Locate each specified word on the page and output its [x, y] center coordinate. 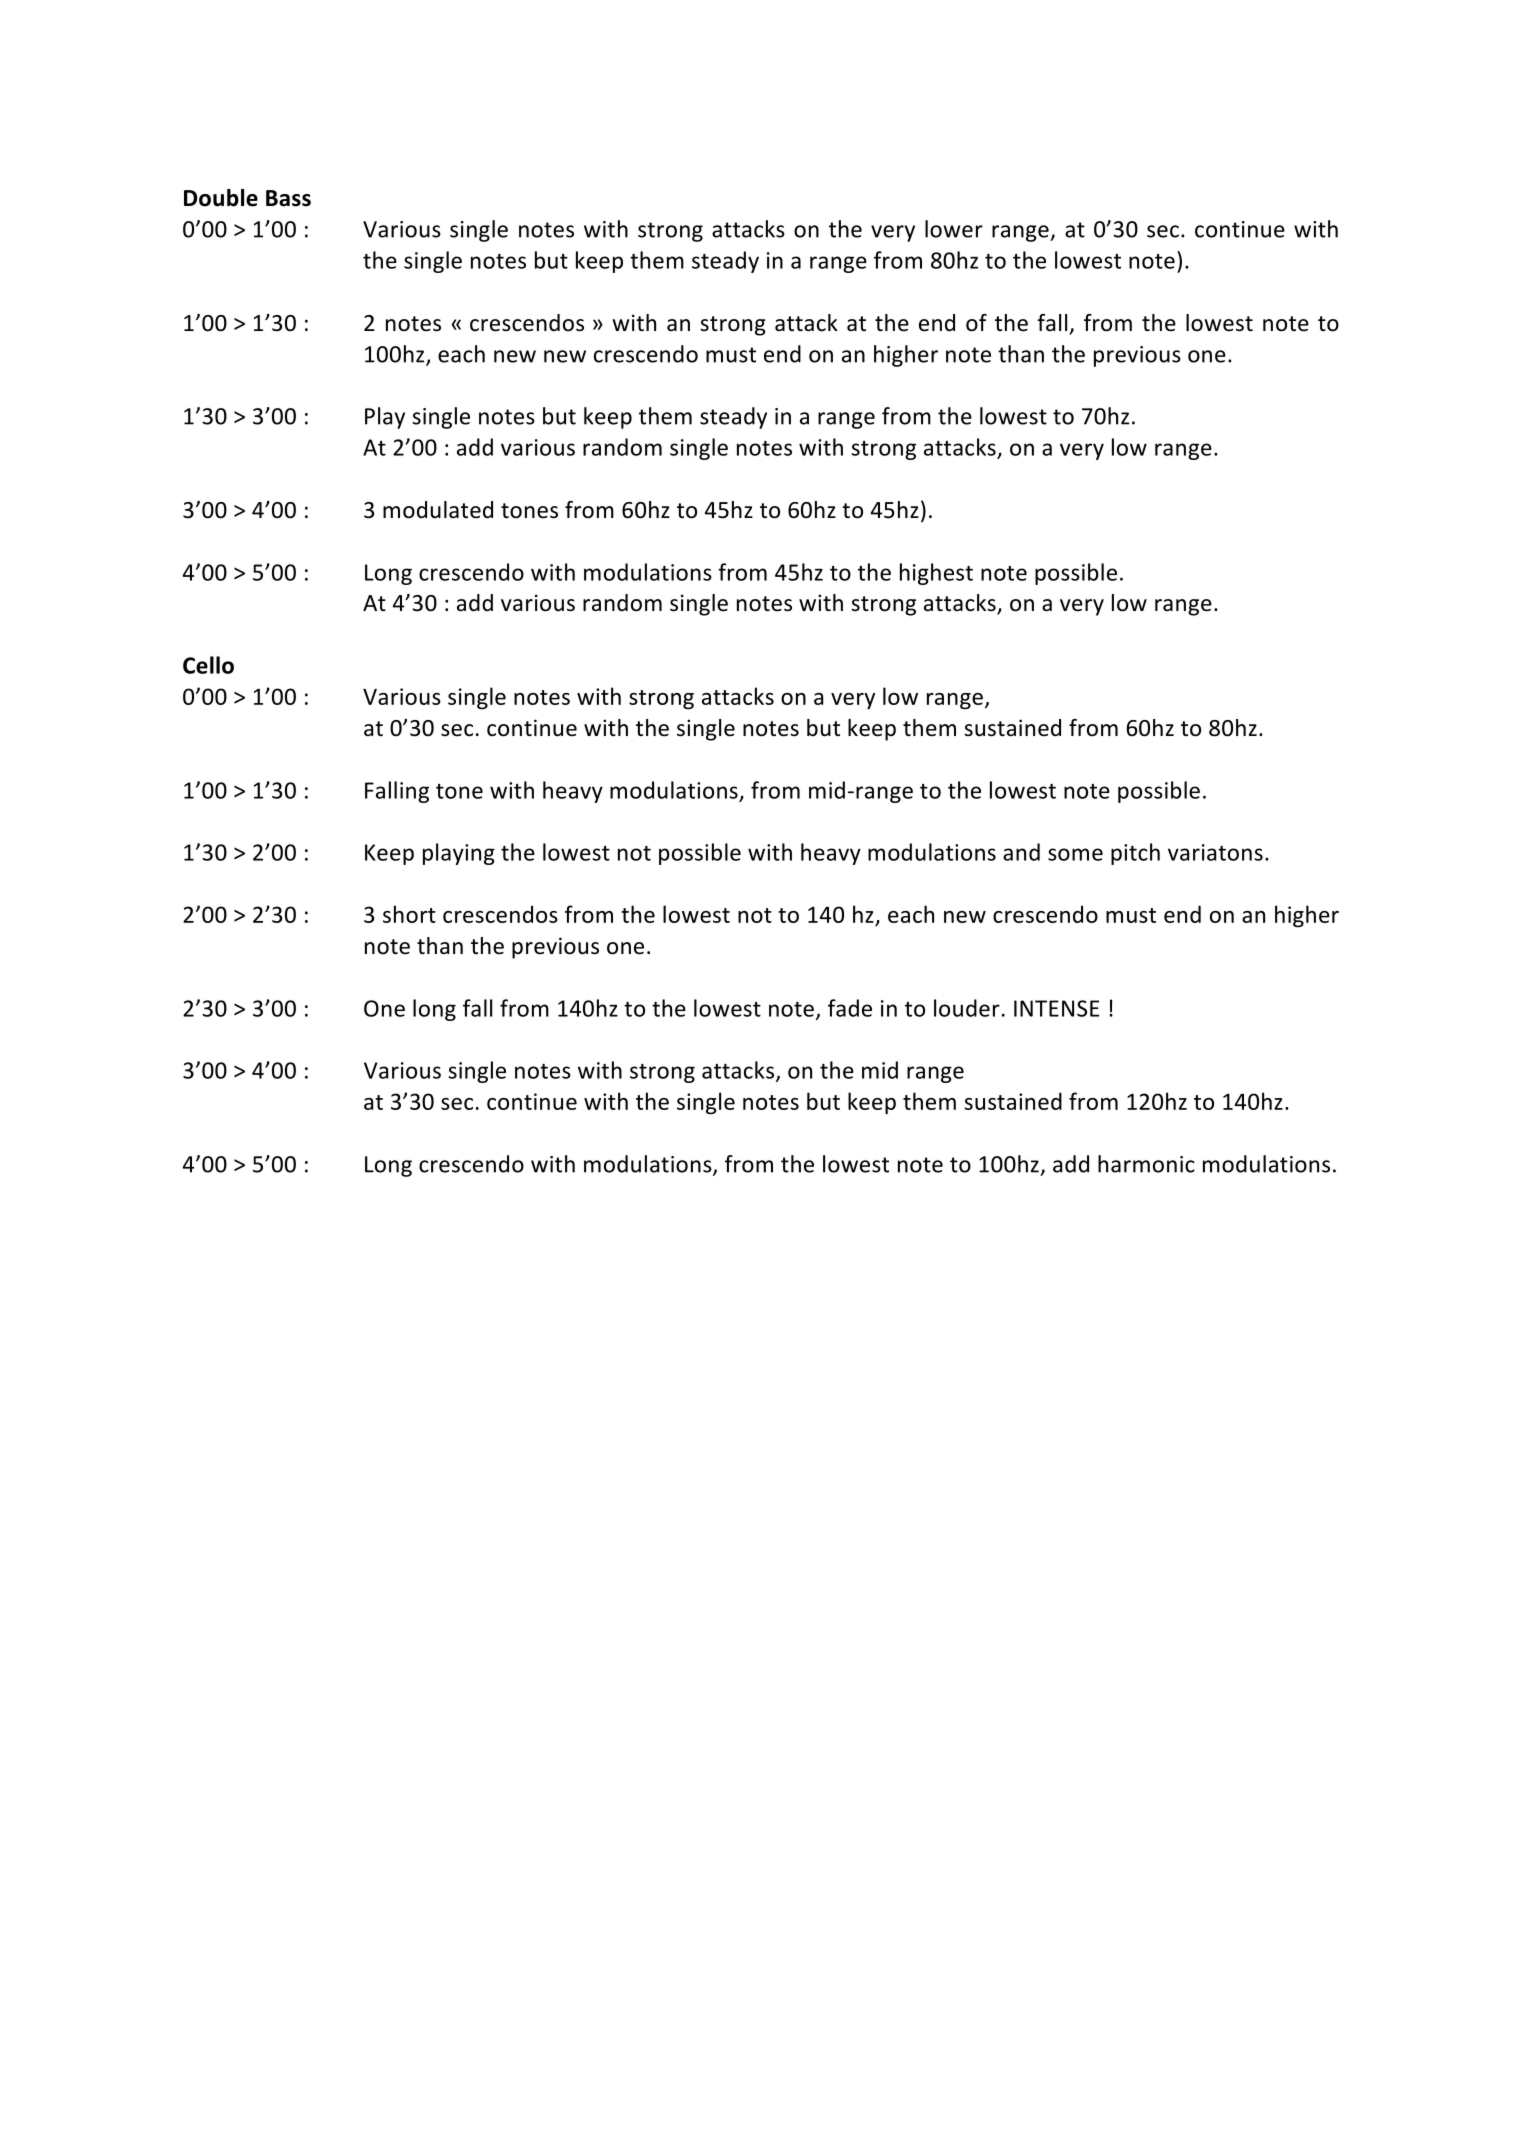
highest [936, 574]
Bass [288, 198]
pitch [1135, 854]
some [1075, 854]
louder [967, 1008]
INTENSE [1056, 1008]
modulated [438, 510]
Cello [208, 665]
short [409, 914]
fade [850, 1008]
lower [954, 229]
